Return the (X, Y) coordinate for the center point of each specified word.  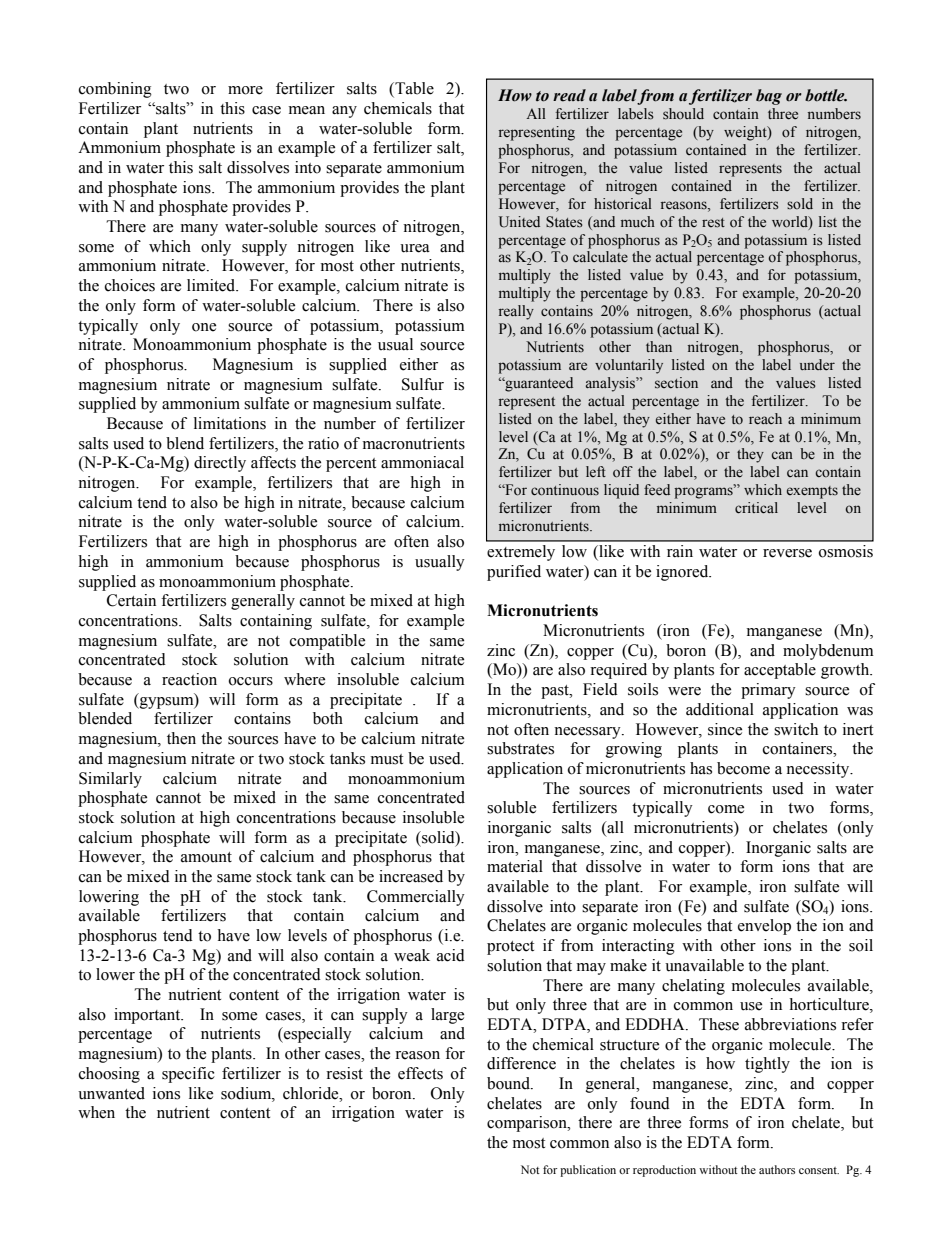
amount (206, 857)
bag (769, 97)
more (245, 90)
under (817, 365)
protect (510, 948)
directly (220, 464)
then (181, 738)
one (204, 327)
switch (796, 729)
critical (756, 508)
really (516, 312)
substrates (520, 748)
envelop (764, 927)
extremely (521, 553)
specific (188, 1075)
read (569, 95)
